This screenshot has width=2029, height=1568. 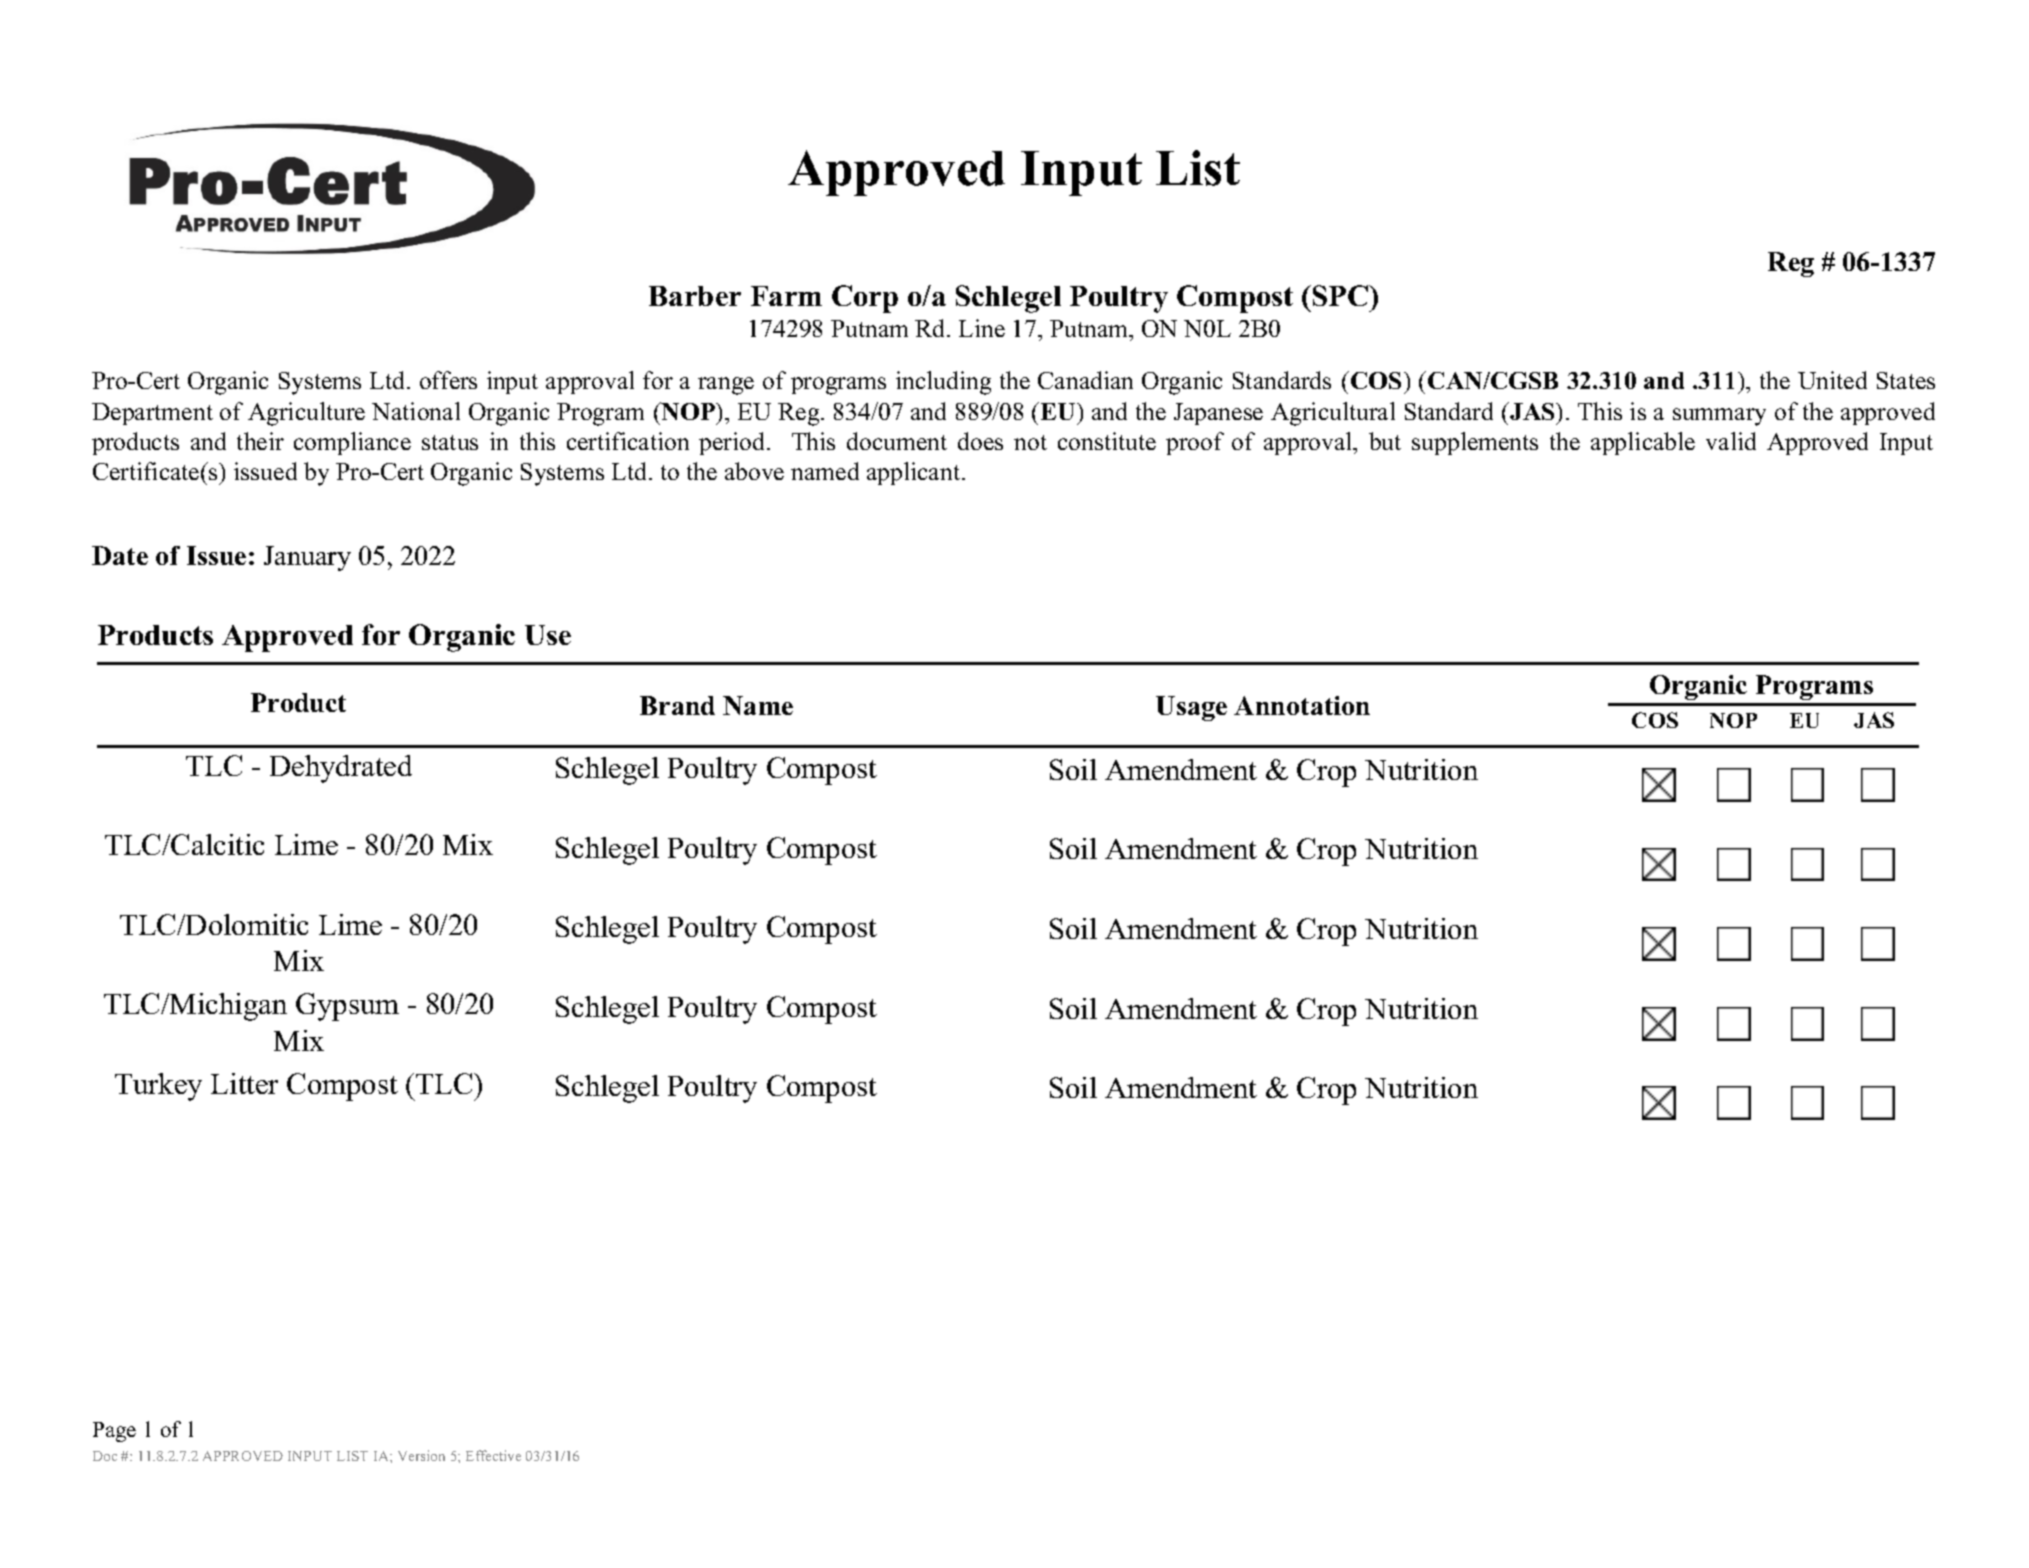 I want to click on Litter, so click(x=244, y=1083).
